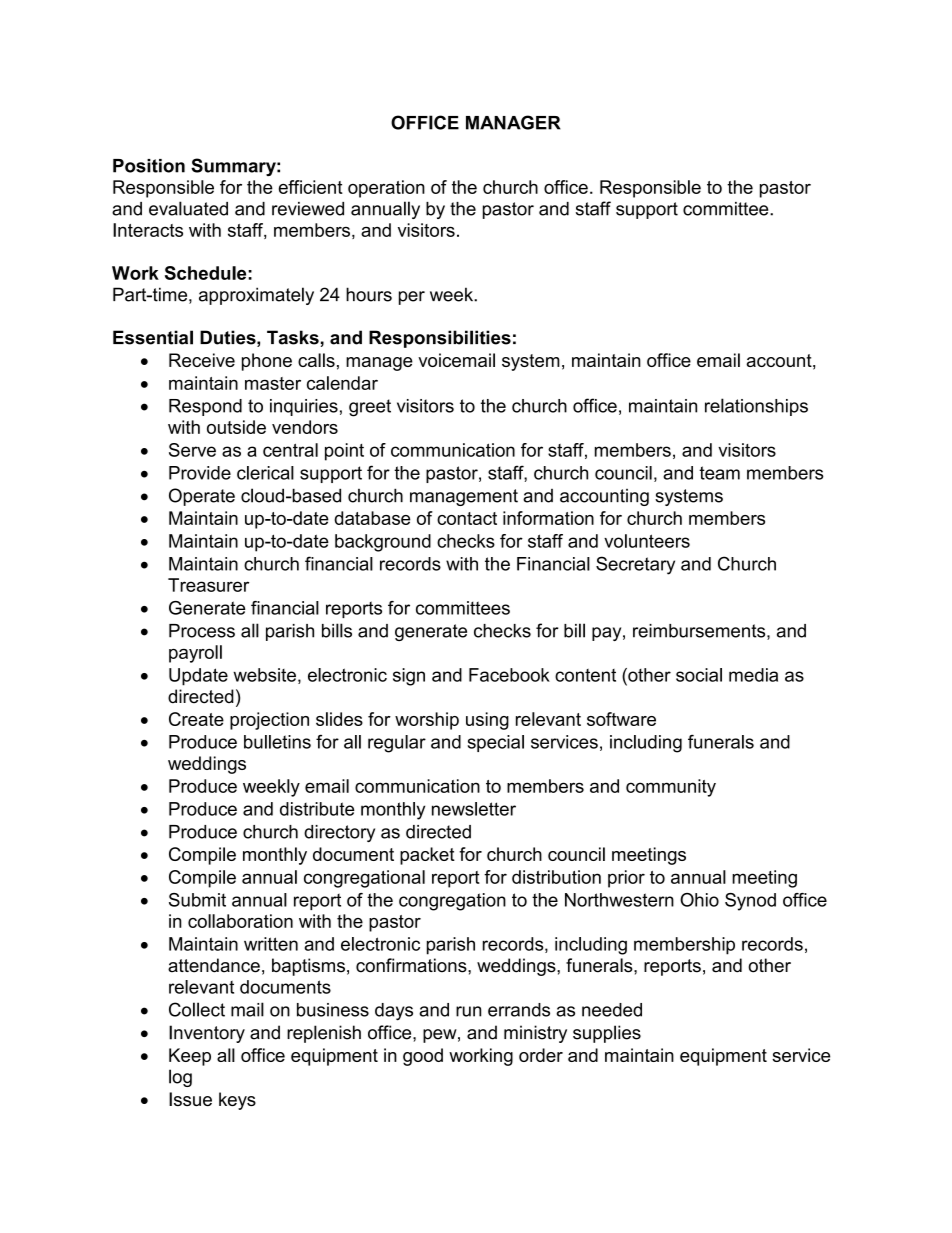 The width and height of the document is (952, 1233). I want to click on good, so click(423, 1057).
